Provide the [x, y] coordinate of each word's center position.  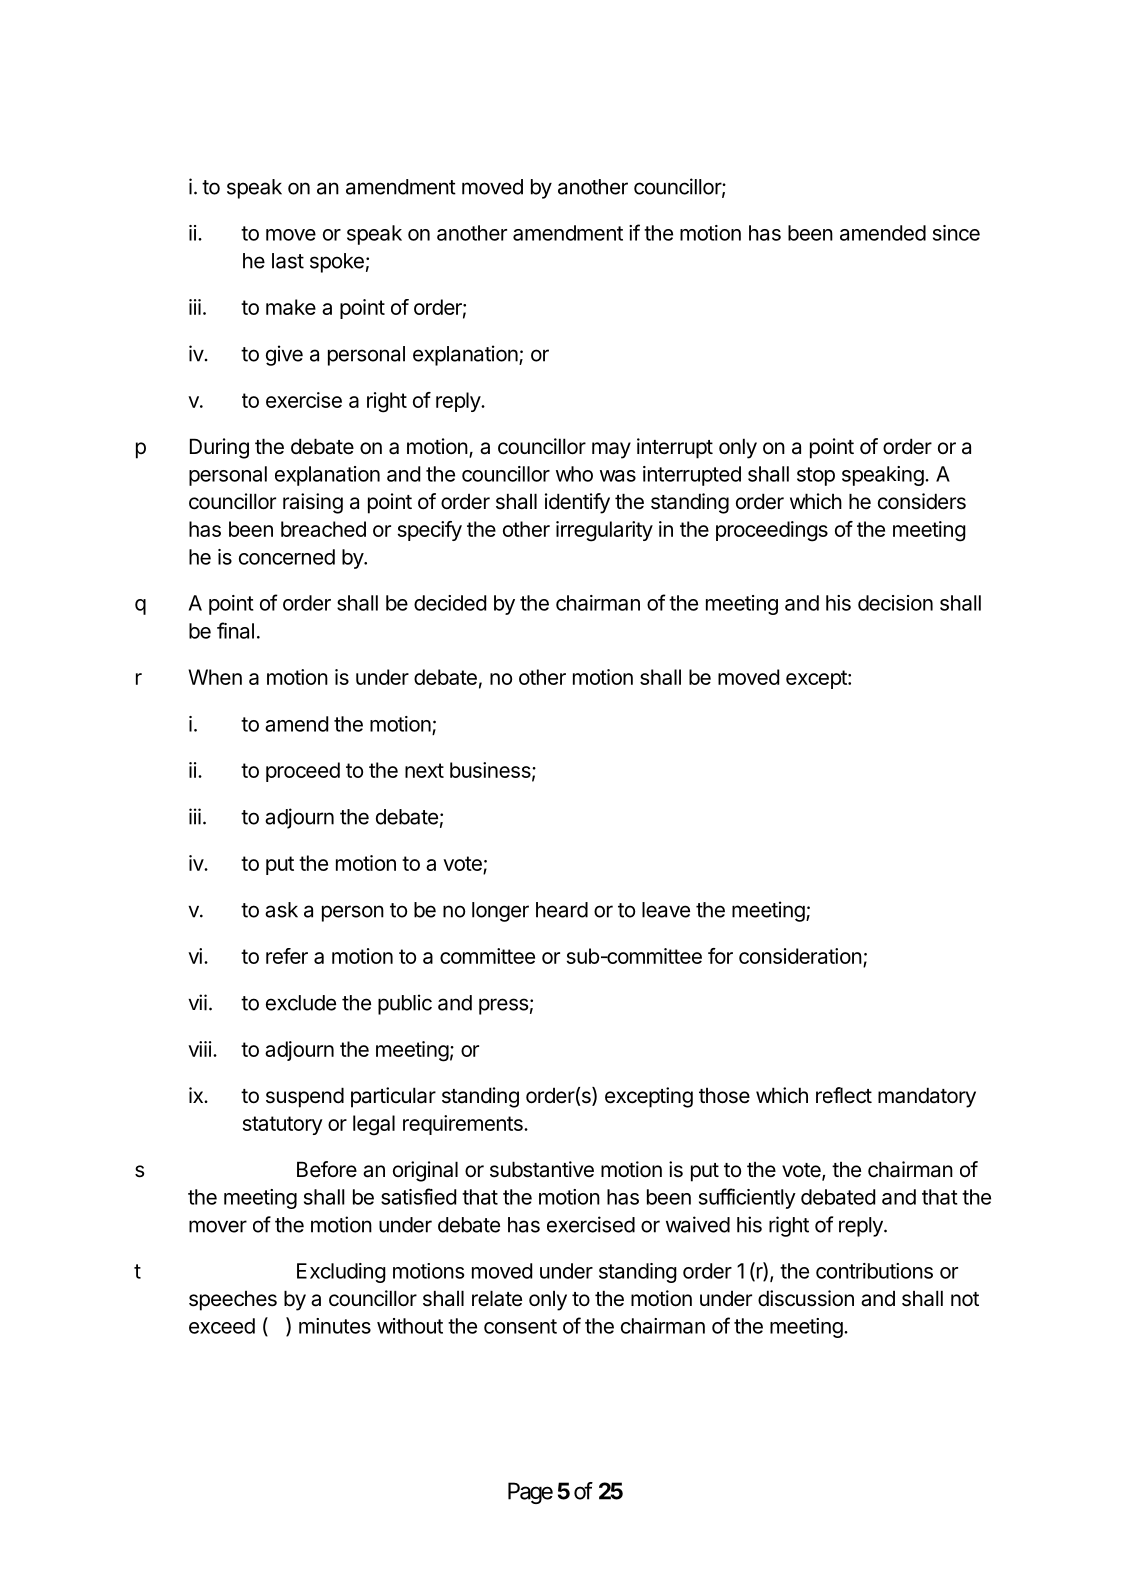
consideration [800, 956]
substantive [542, 1169]
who [574, 474]
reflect [844, 1095]
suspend [305, 1097]
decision [895, 603]
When [215, 677]
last [288, 261]
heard [562, 910]
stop [816, 476]
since [956, 233]
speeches [233, 1300]
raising [313, 503]
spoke [337, 263]
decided [450, 603]
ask [281, 910]
